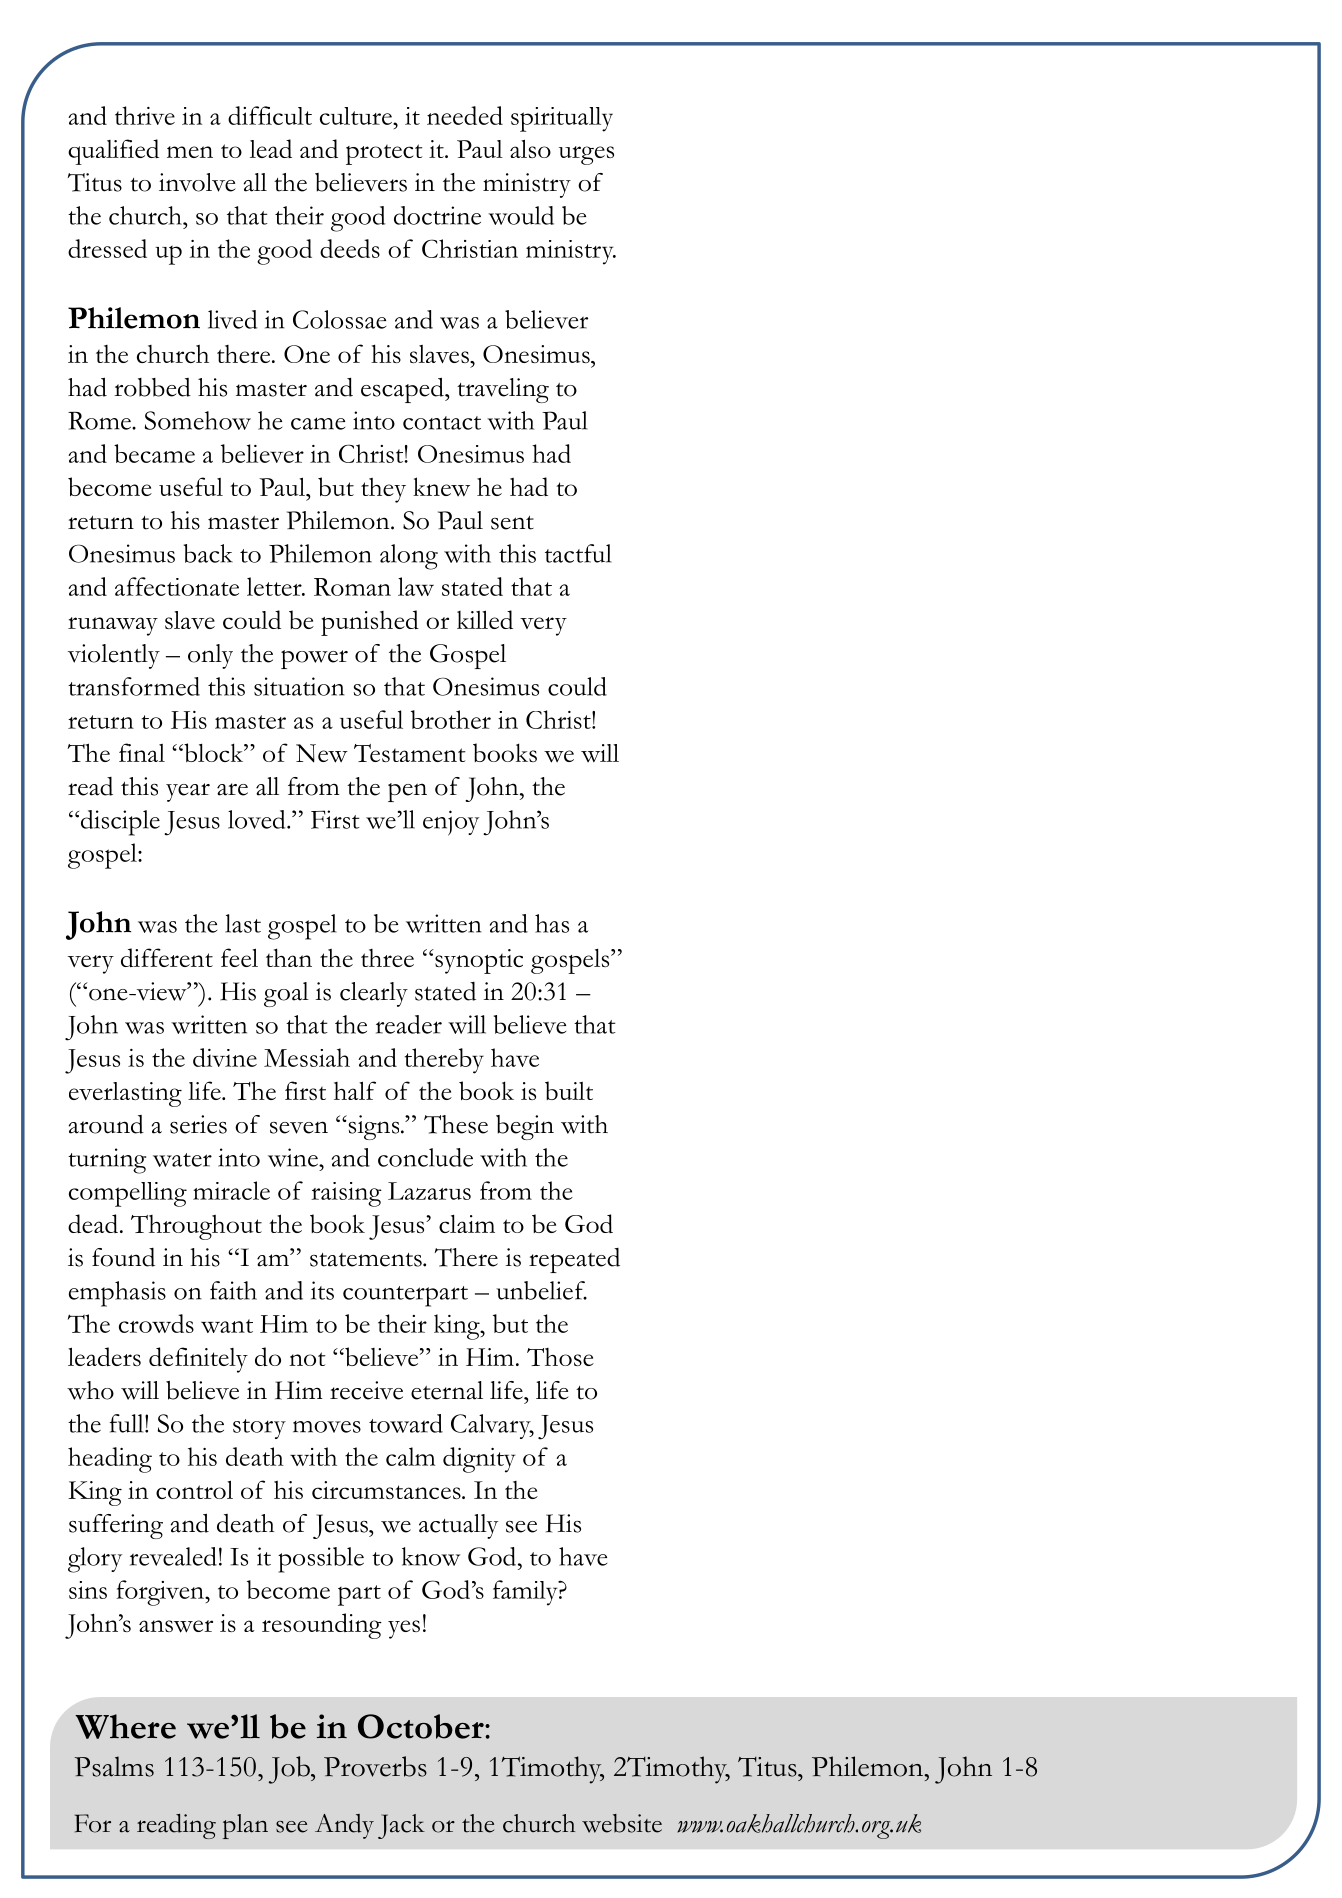  What do you see at coordinates (622, 1823) in the page?
I see `website` at bounding box center [622, 1823].
